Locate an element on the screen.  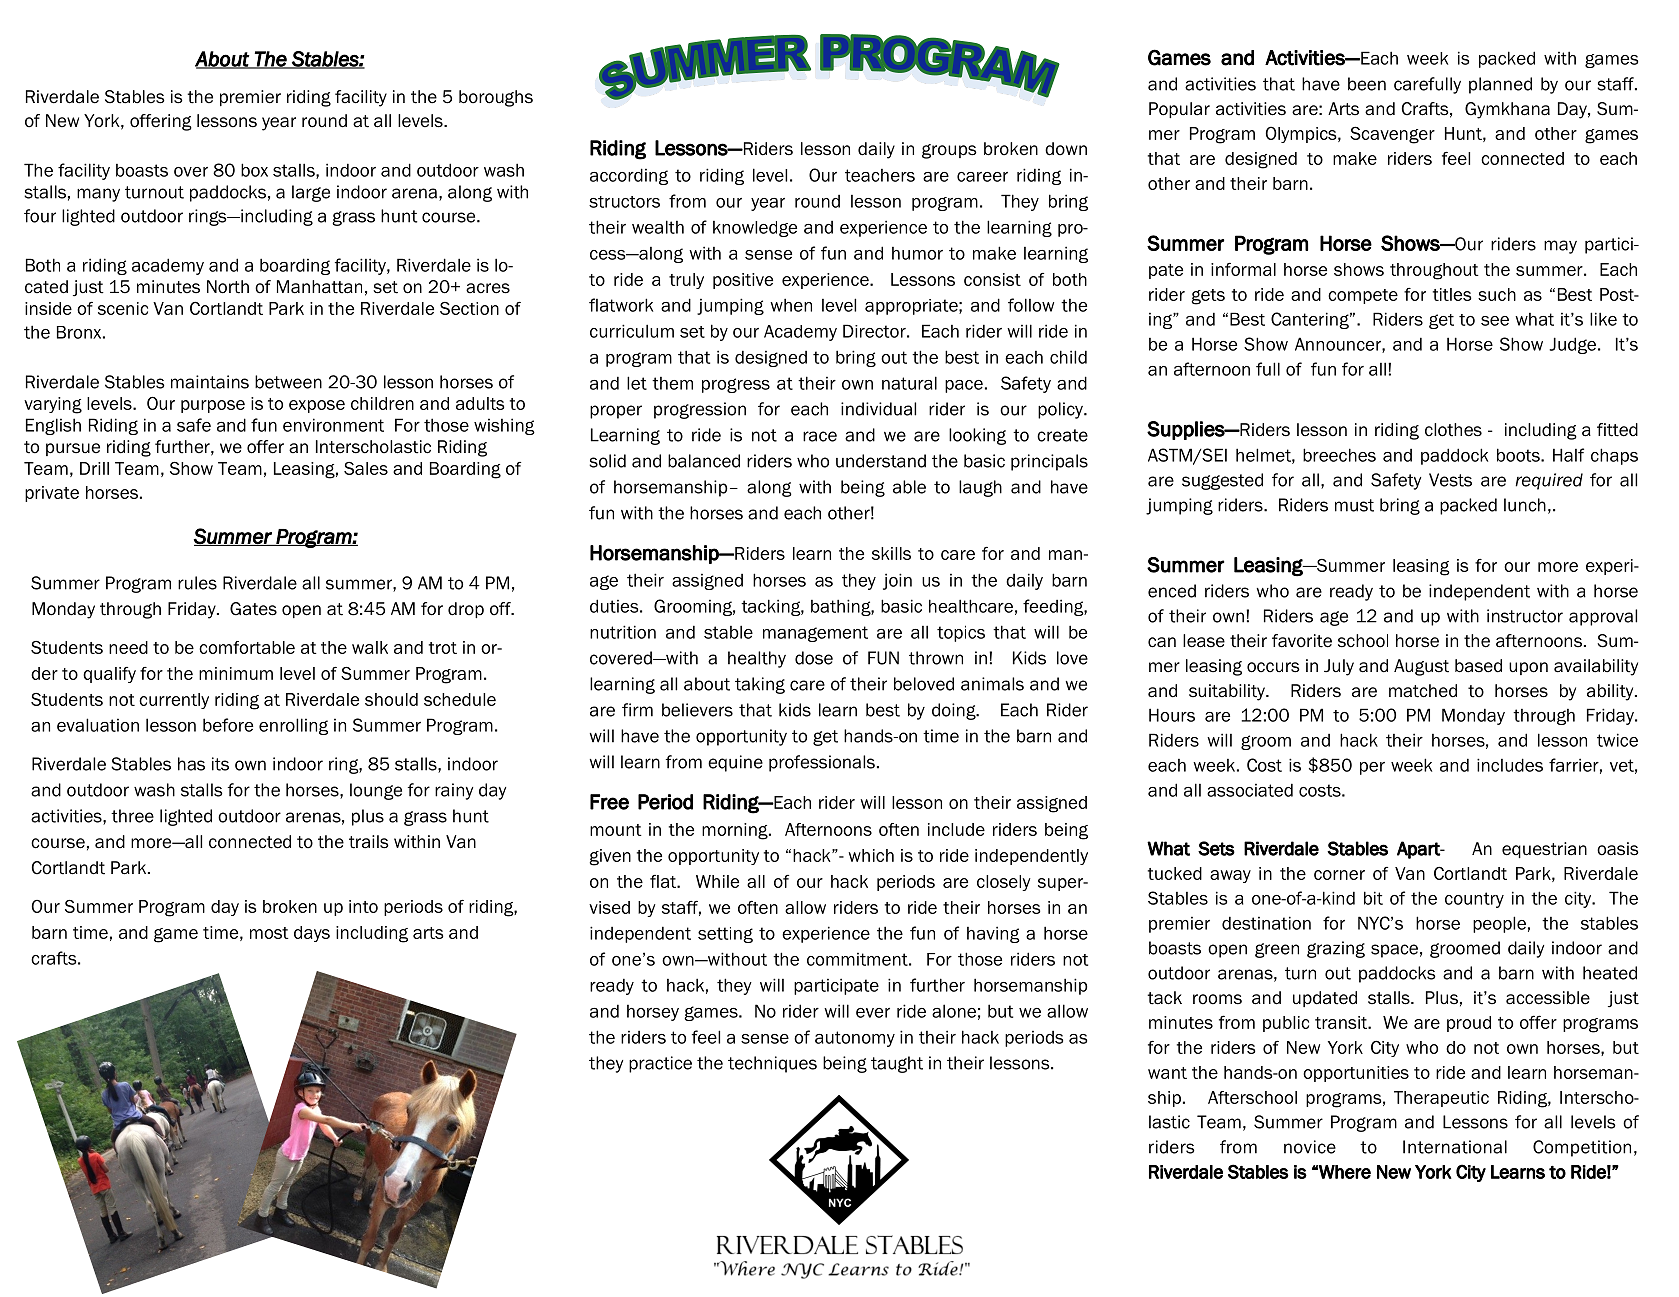
its is located at coordinates (220, 764).
